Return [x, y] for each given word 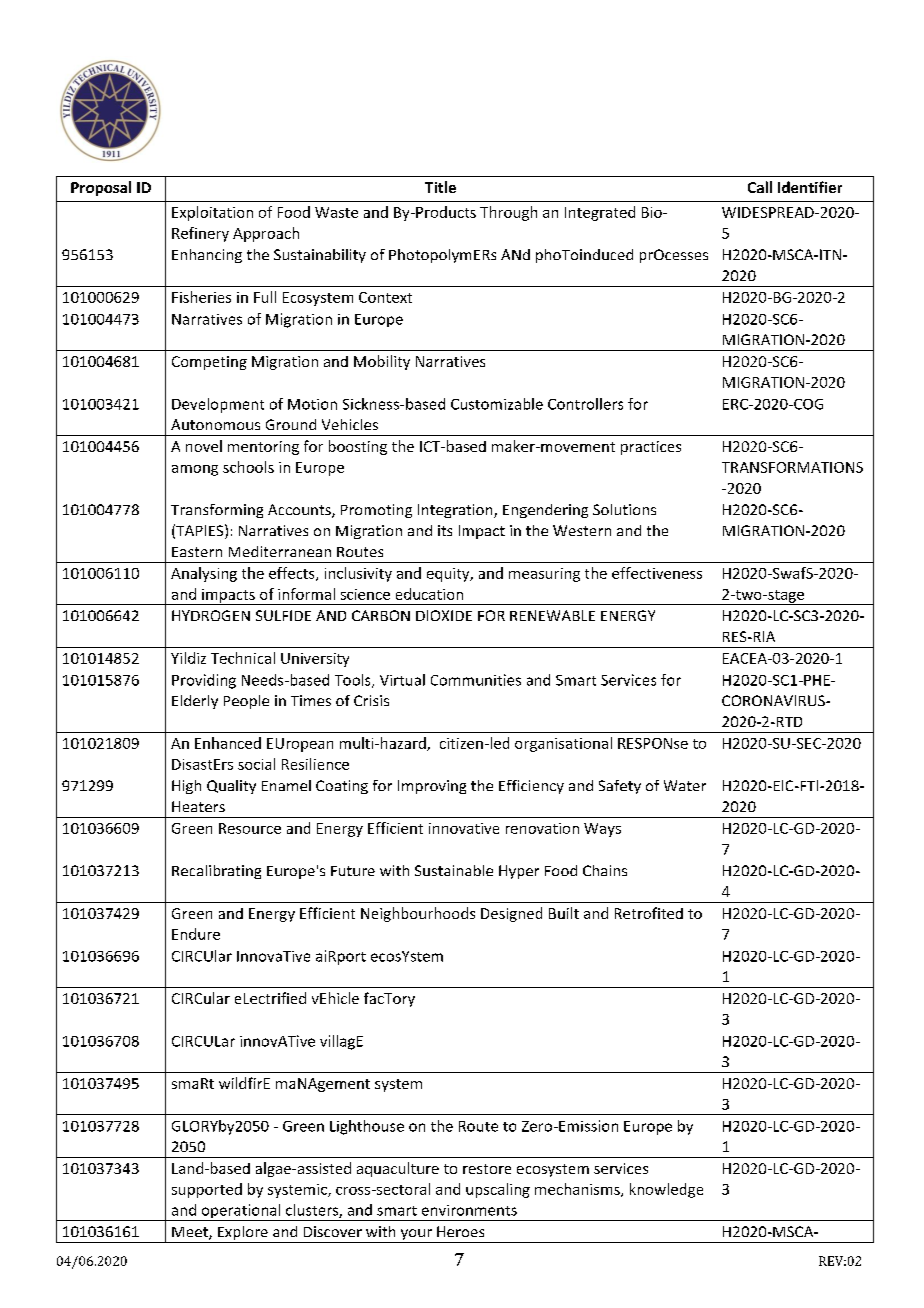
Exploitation [212, 213]
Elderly [195, 702]
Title [440, 187]
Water [685, 785]
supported [207, 1190]
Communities [476, 680]
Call [760, 187]
